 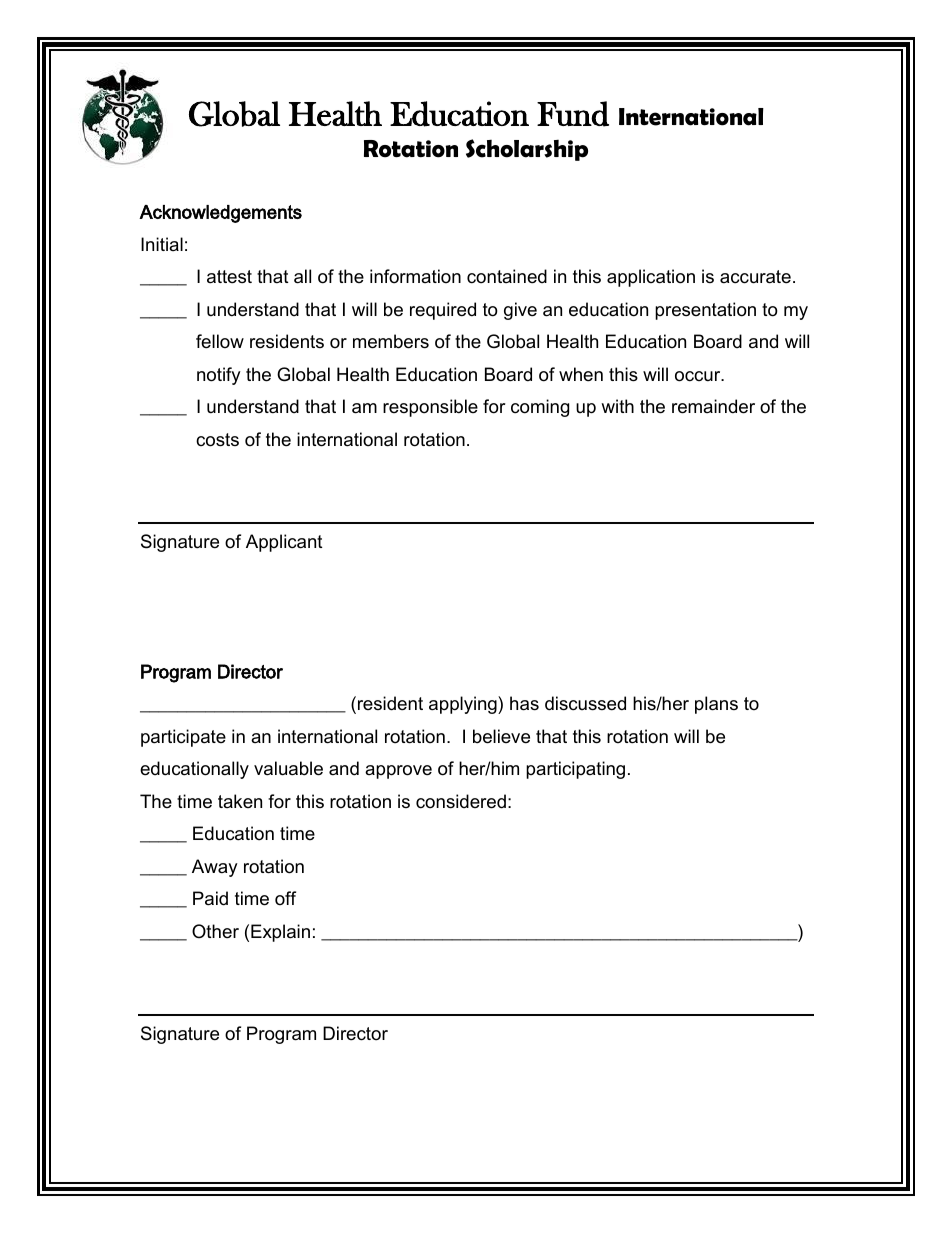 I want to click on remainder, so click(x=713, y=406).
